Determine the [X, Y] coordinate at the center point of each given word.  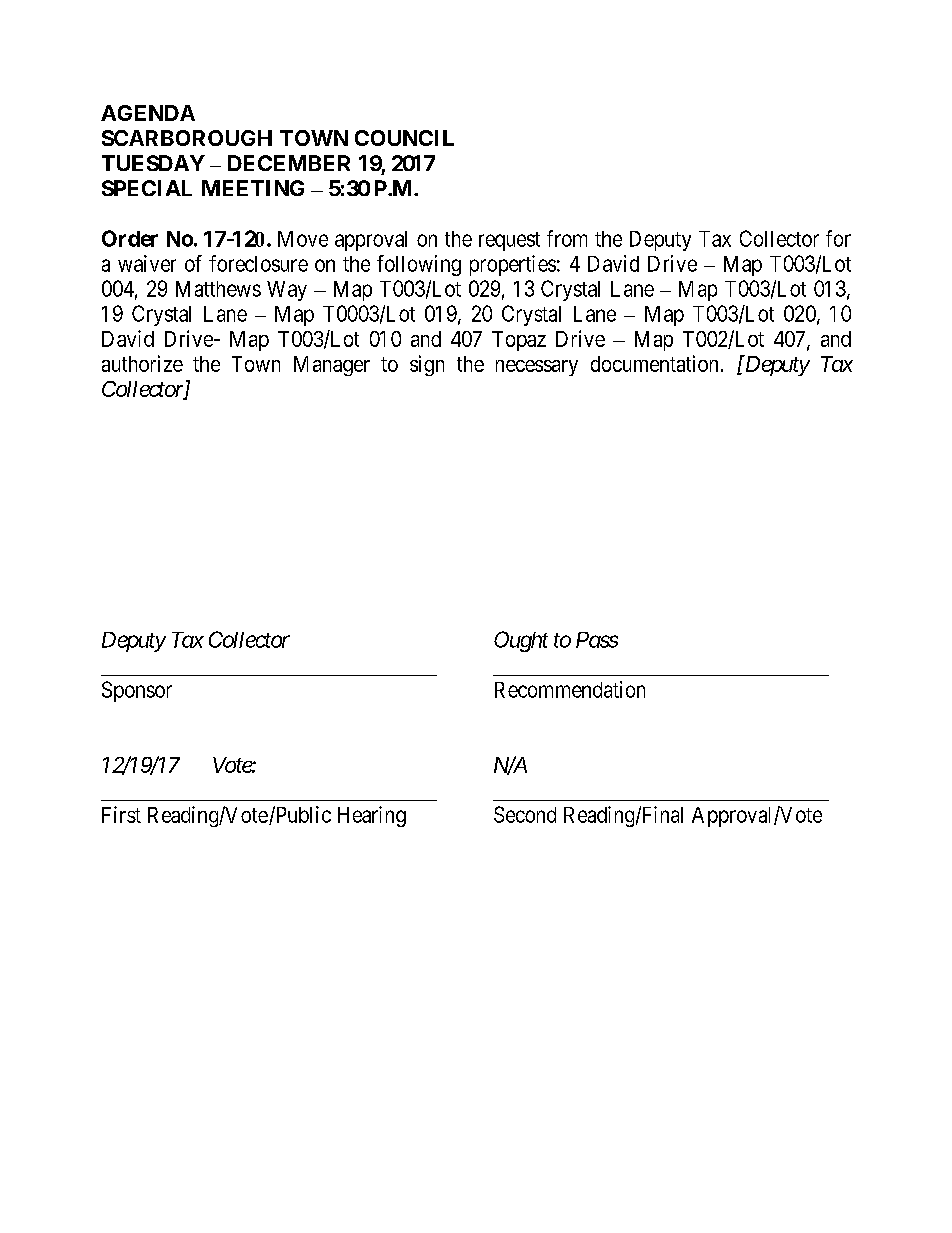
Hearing [372, 816]
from [567, 238]
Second [525, 814]
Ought [521, 641]
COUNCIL [404, 138]
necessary [537, 368]
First [121, 814]
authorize [142, 363]
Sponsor [137, 691]
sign [427, 365]
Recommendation [570, 689]
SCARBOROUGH [187, 138]
